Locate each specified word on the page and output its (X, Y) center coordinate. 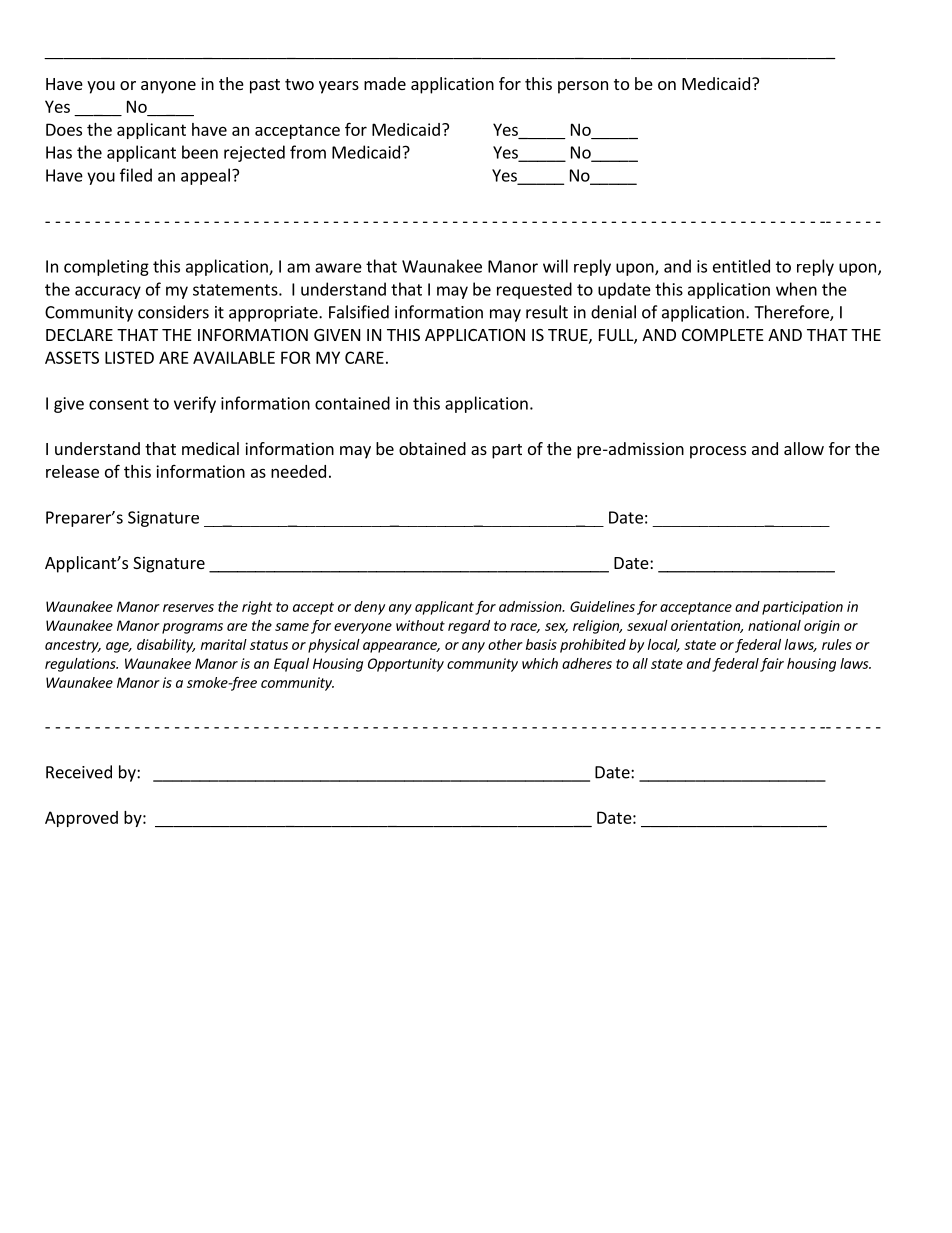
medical (210, 448)
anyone (168, 87)
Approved (81, 819)
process (718, 452)
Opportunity (406, 665)
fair (772, 665)
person (583, 87)
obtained (432, 448)
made (385, 83)
